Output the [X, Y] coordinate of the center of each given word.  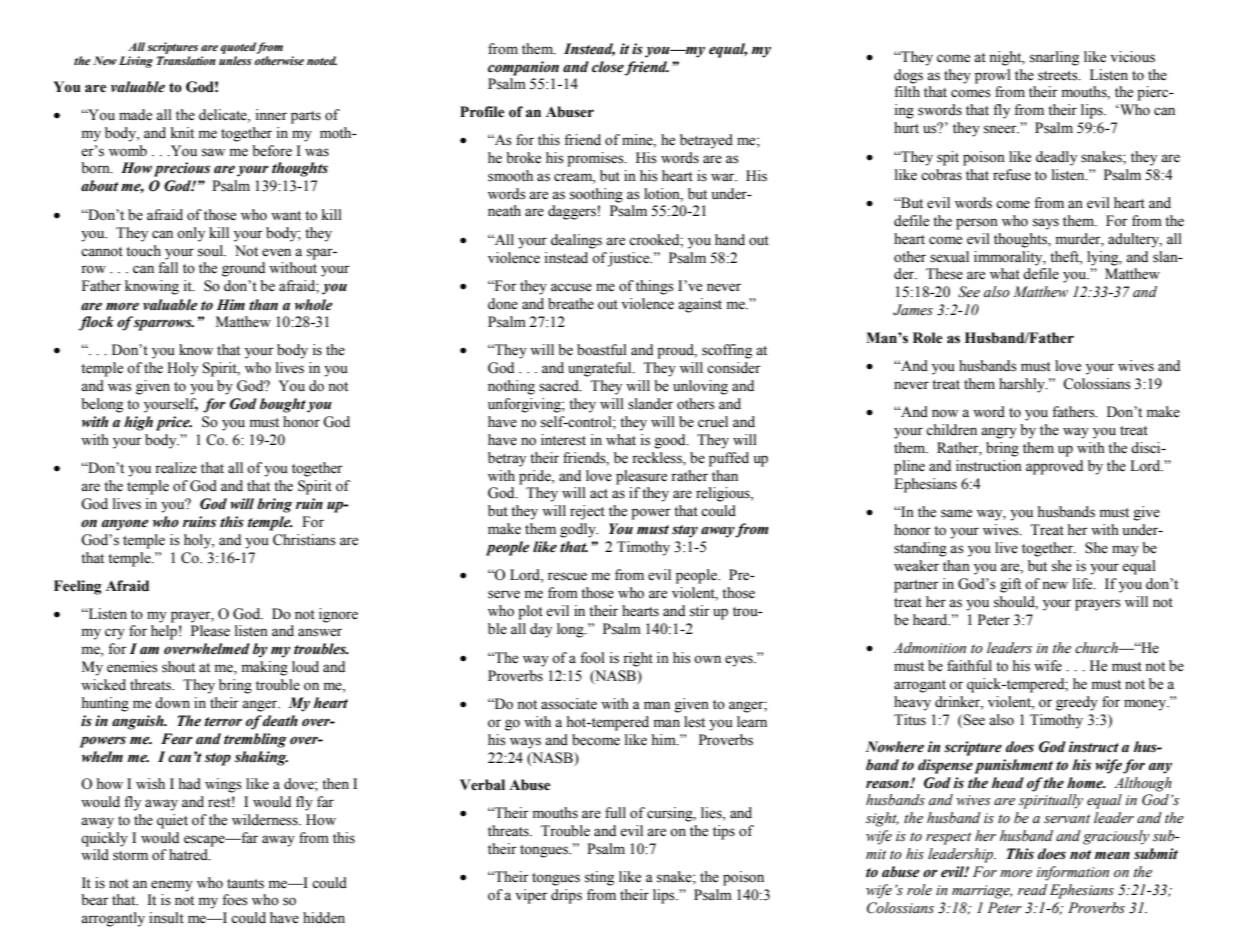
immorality [1009, 258]
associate [569, 704]
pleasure [641, 477]
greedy [1077, 703]
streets [1059, 76]
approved [1054, 467]
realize [176, 468]
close [608, 67]
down [172, 703]
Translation [186, 60]
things [655, 287]
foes [235, 900]
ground [243, 269]
